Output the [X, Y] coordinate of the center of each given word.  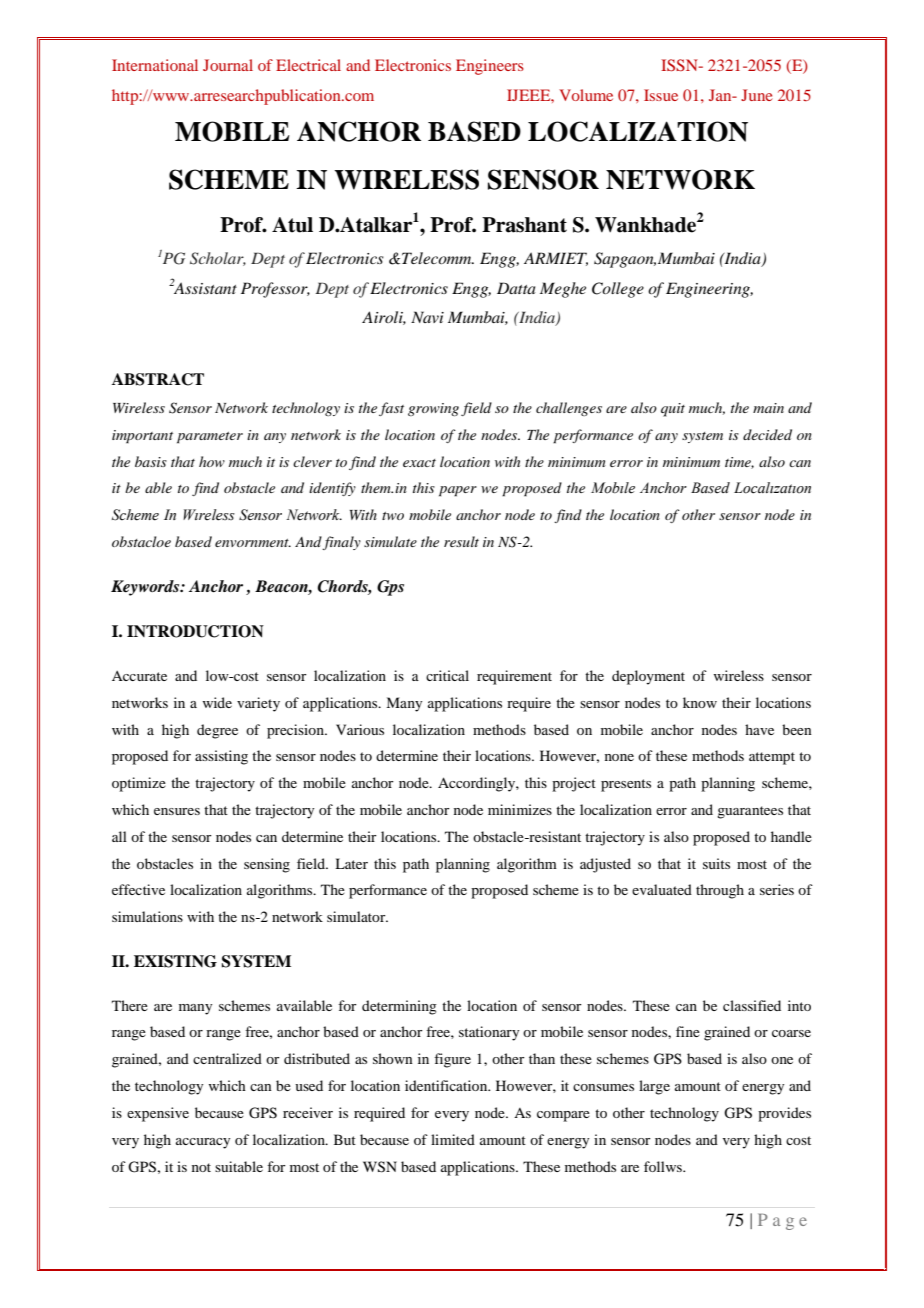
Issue [661, 95]
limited [453, 1139]
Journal [228, 65]
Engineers [490, 67]
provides [784, 1114]
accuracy [203, 1143]
